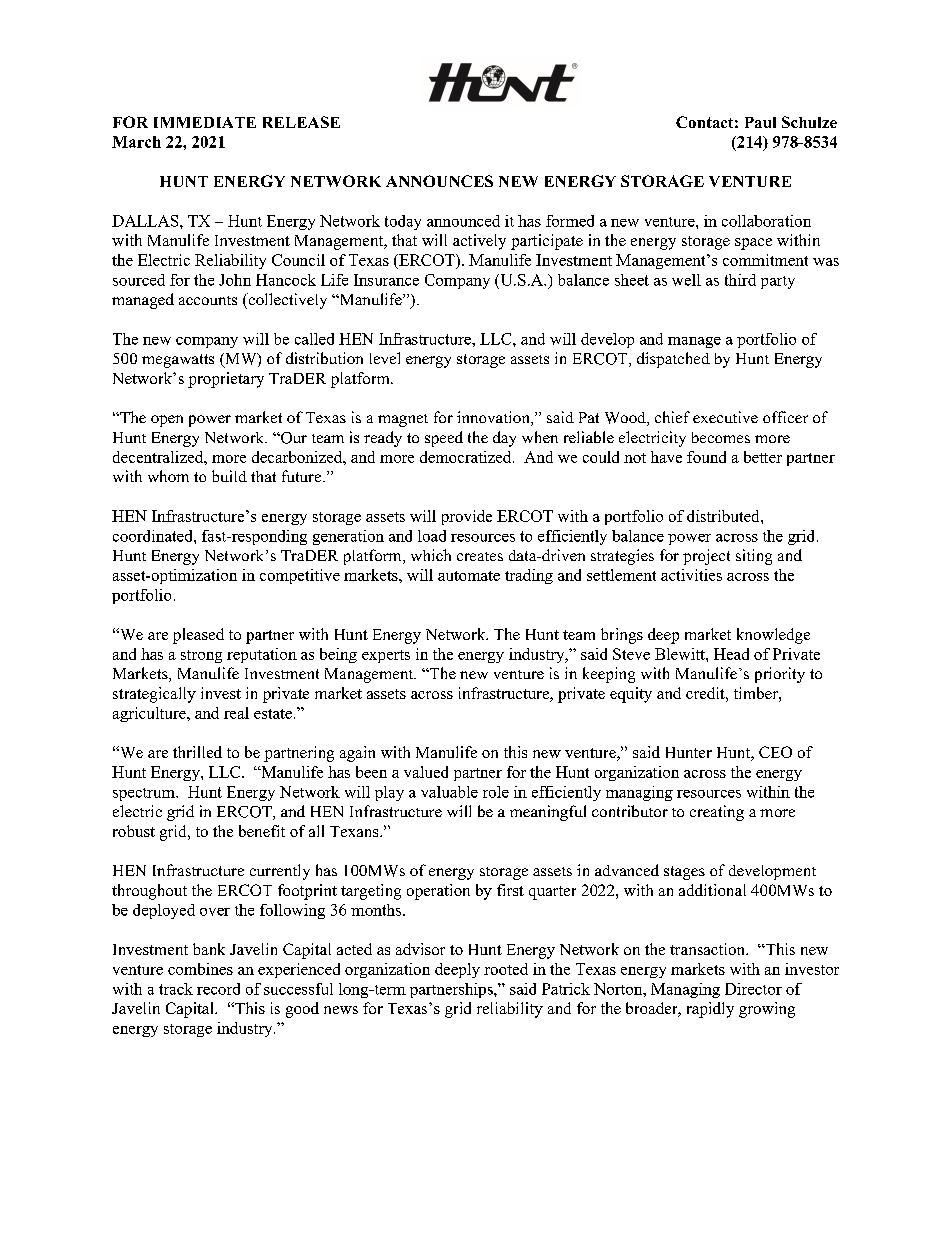 This screenshot has height=1233, width=952. What do you see at coordinates (236, 713) in the screenshot?
I see `real` at bounding box center [236, 713].
